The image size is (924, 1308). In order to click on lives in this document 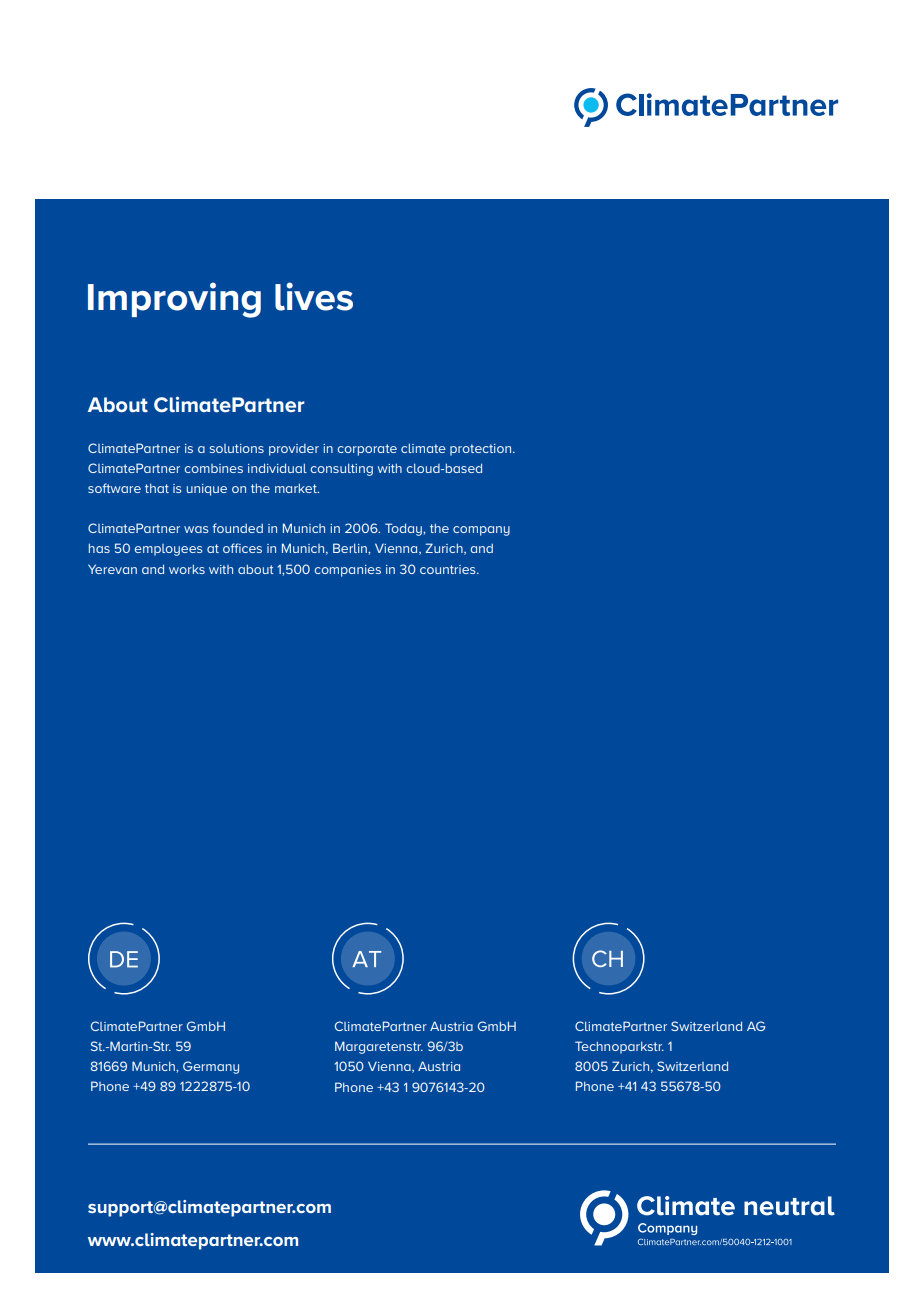, I will do `click(314, 296)`.
